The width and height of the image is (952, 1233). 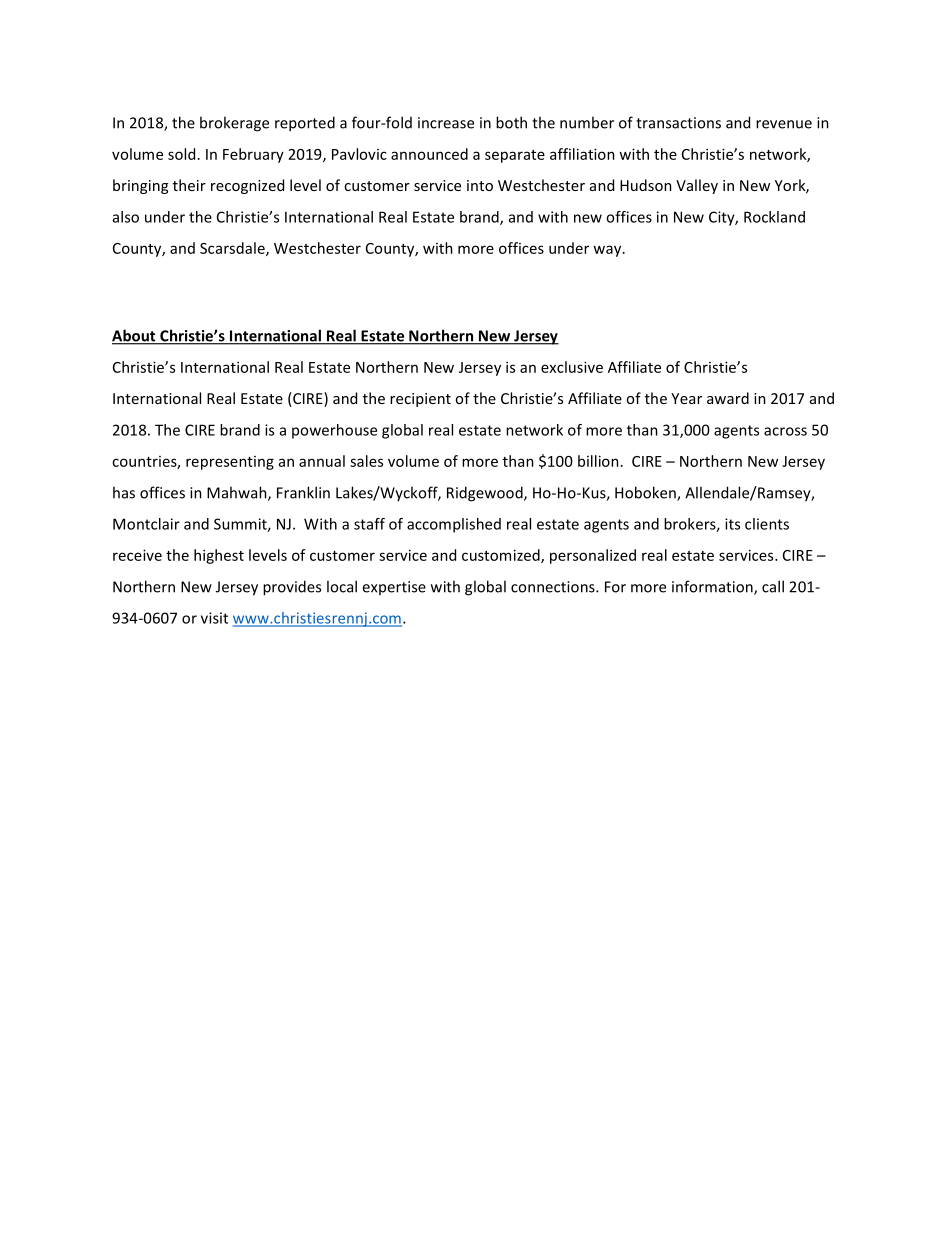 I want to click on transactions, so click(x=678, y=123).
